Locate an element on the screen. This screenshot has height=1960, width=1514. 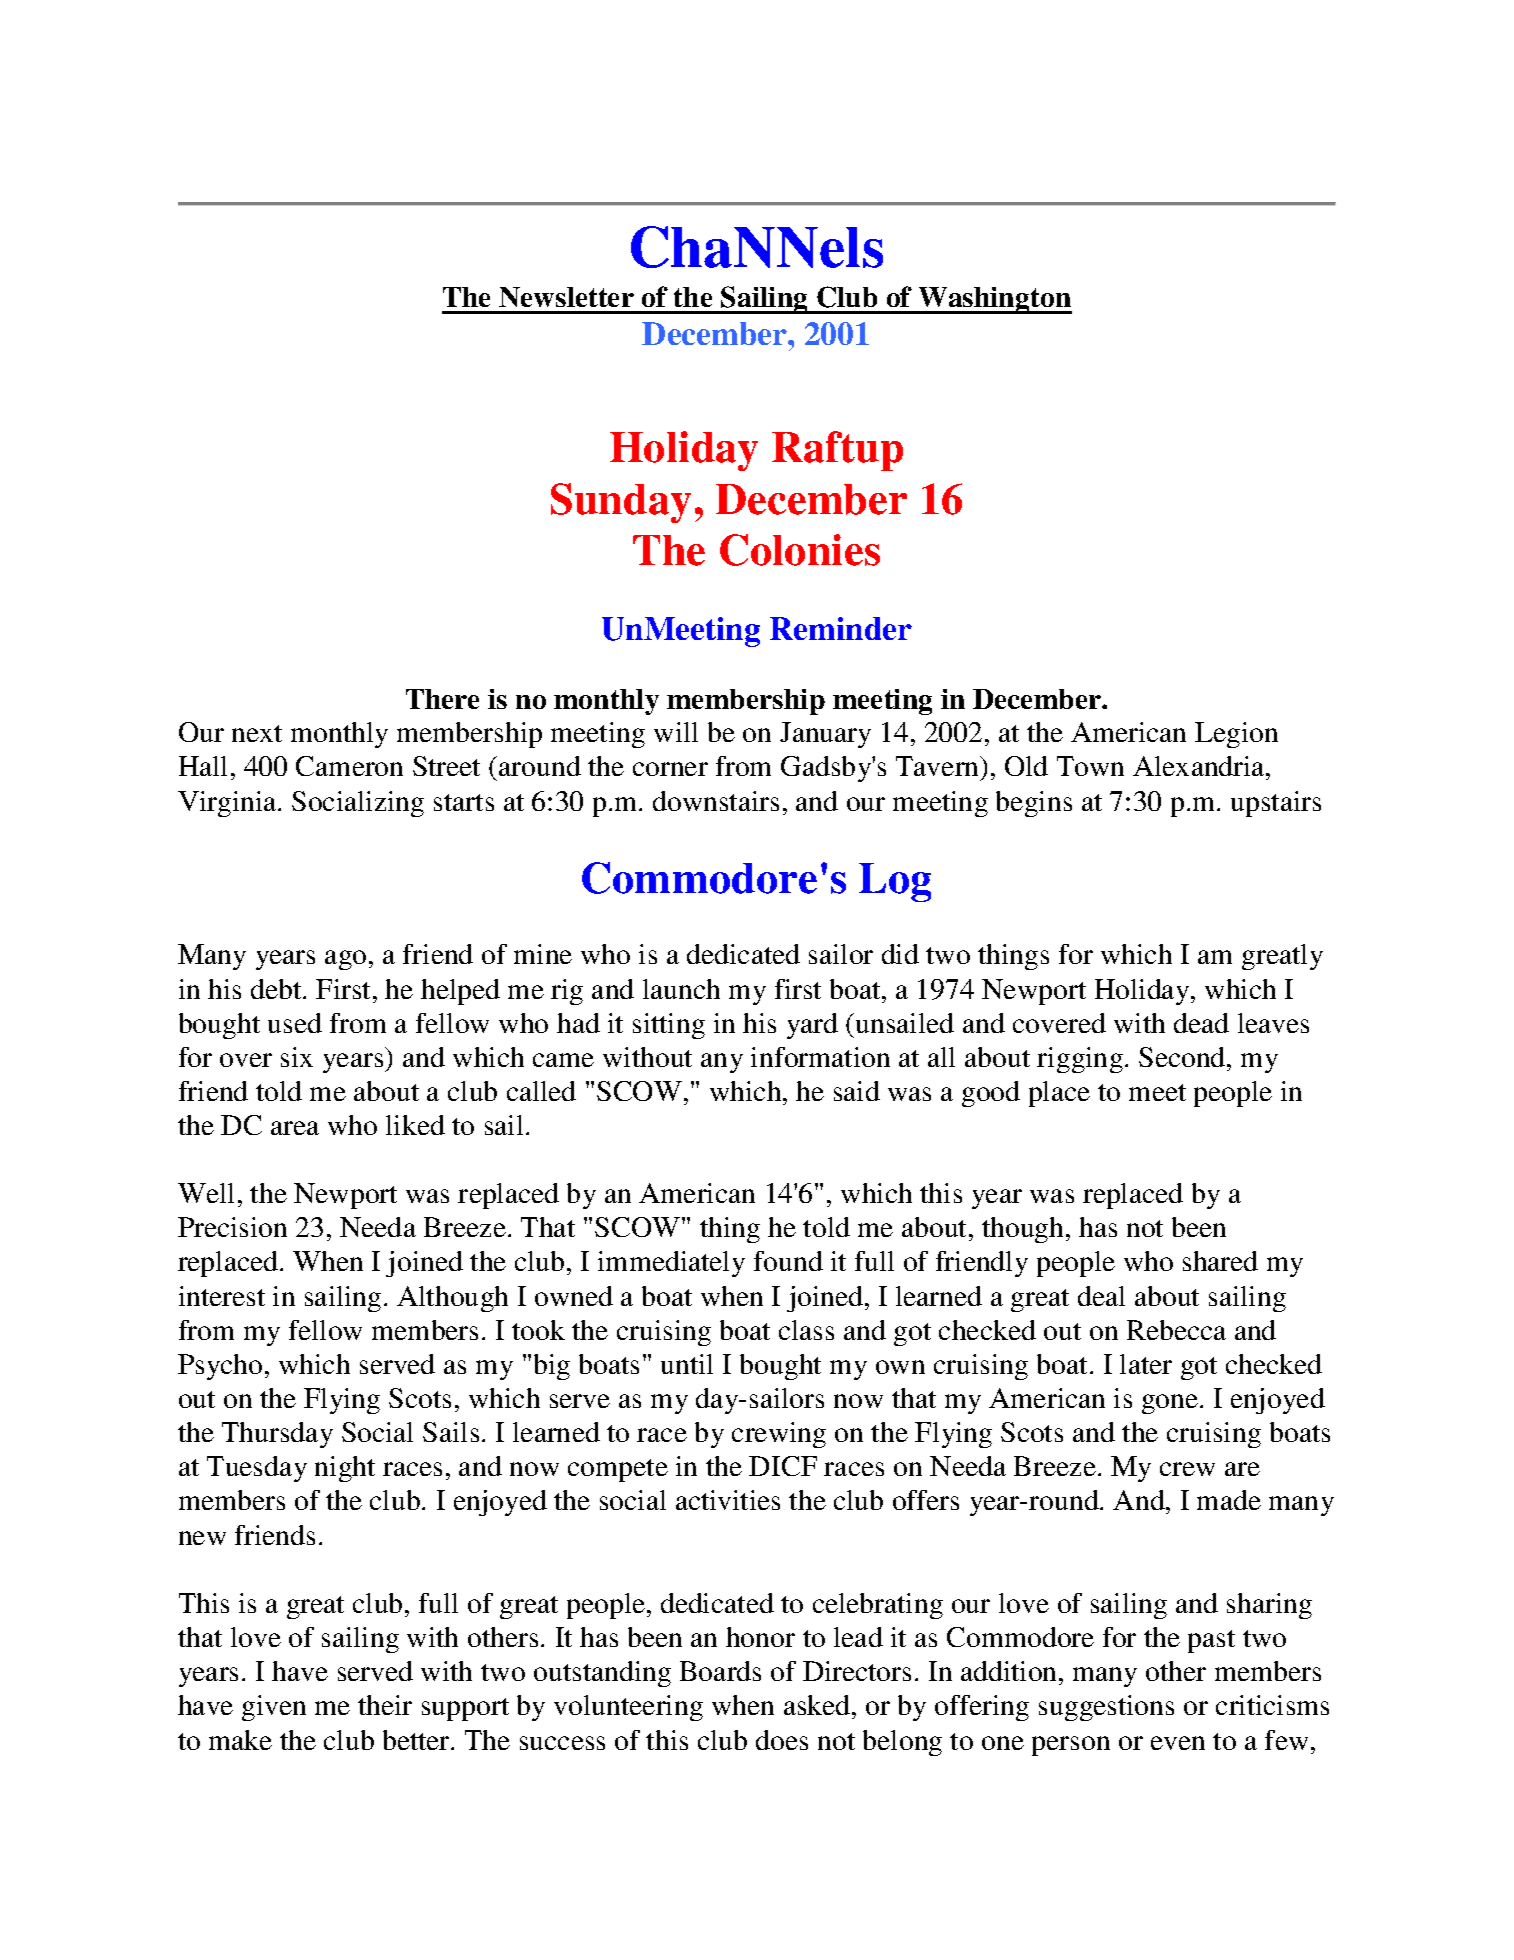
next is located at coordinates (257, 733).
